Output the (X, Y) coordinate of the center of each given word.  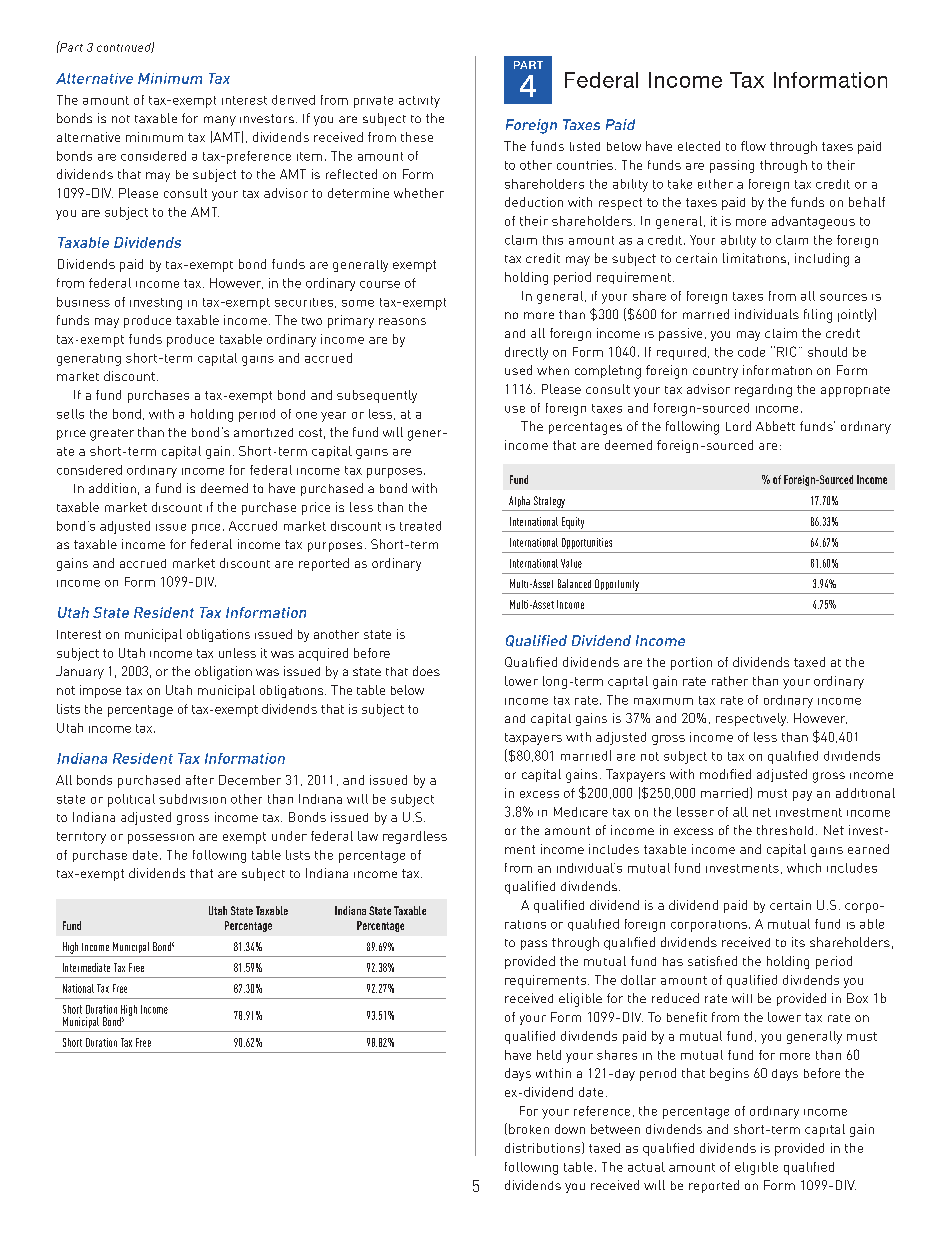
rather (730, 681)
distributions (544, 1148)
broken (529, 1129)
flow (753, 146)
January (80, 672)
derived (293, 100)
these (417, 137)
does (426, 671)
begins (729, 1074)
